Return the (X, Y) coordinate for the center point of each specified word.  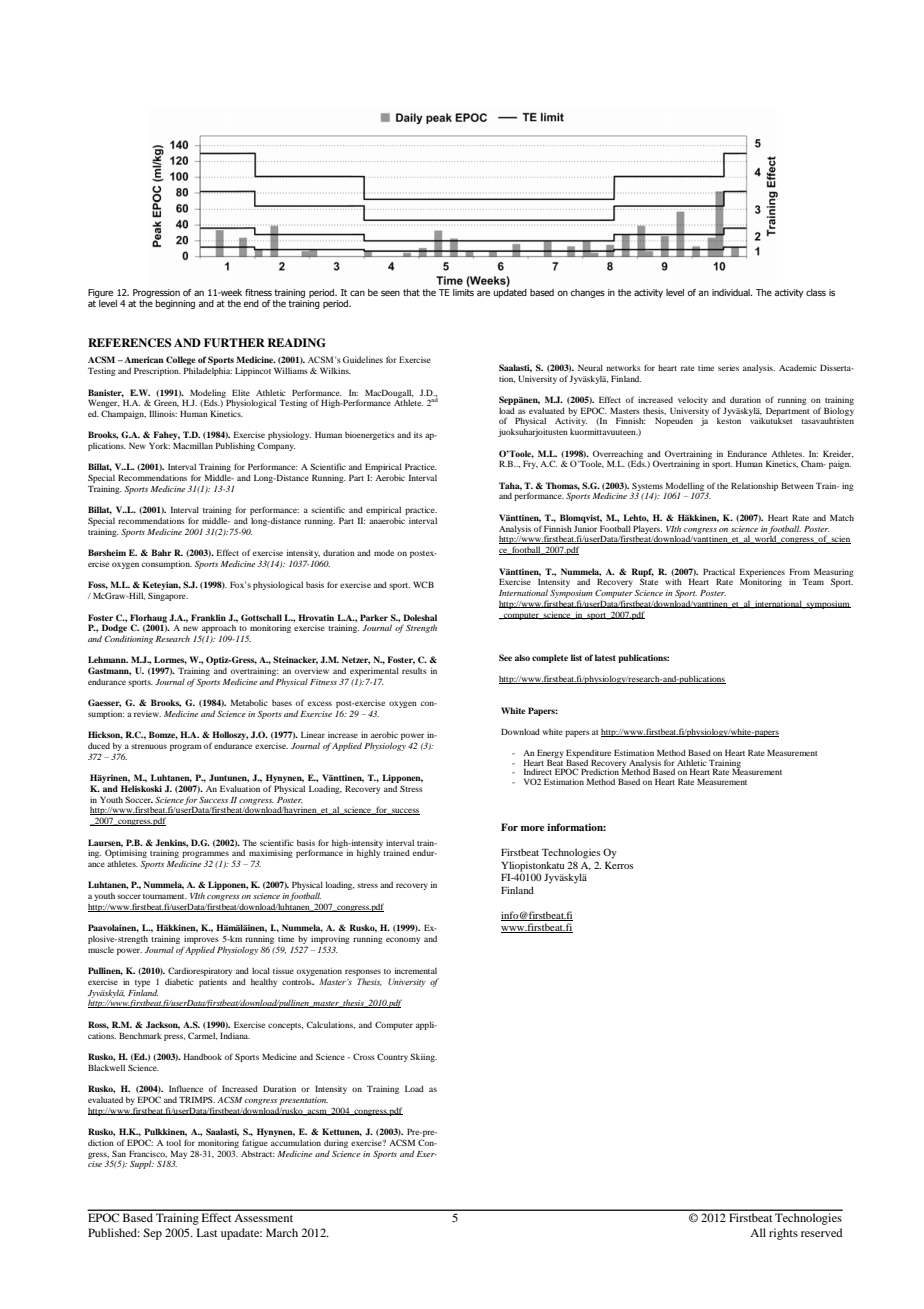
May (178, 1155)
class (816, 292)
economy (403, 940)
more (533, 828)
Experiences (762, 573)
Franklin (208, 617)
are (483, 293)
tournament (165, 896)
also (522, 657)
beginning (175, 304)
